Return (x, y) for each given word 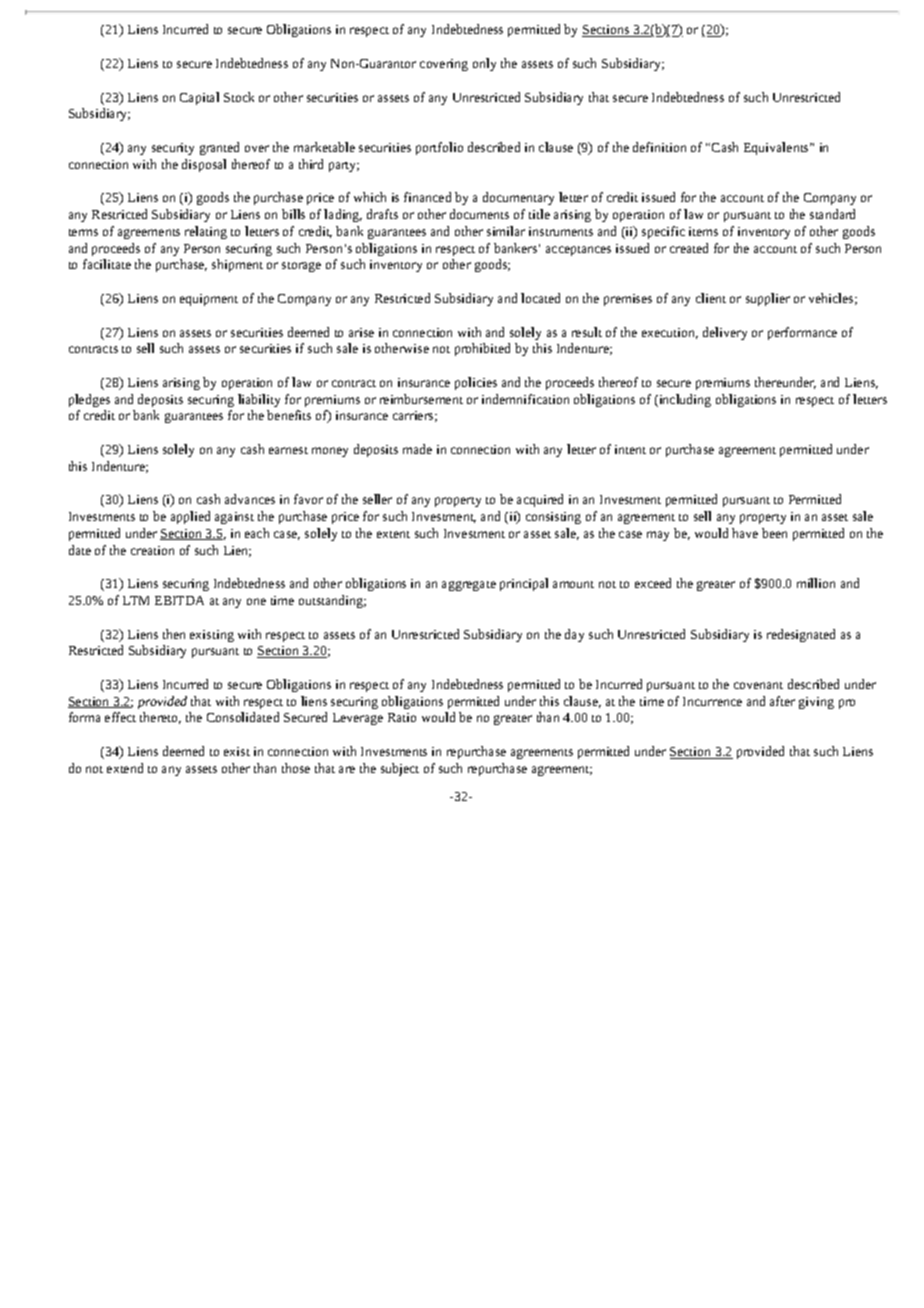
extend (125, 768)
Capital (199, 98)
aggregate (469, 586)
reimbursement (421, 399)
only (484, 64)
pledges (89, 400)
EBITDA (179, 600)
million (816, 583)
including (684, 400)
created (689, 248)
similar (506, 231)
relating (206, 232)
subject (400, 769)
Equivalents (777, 148)
